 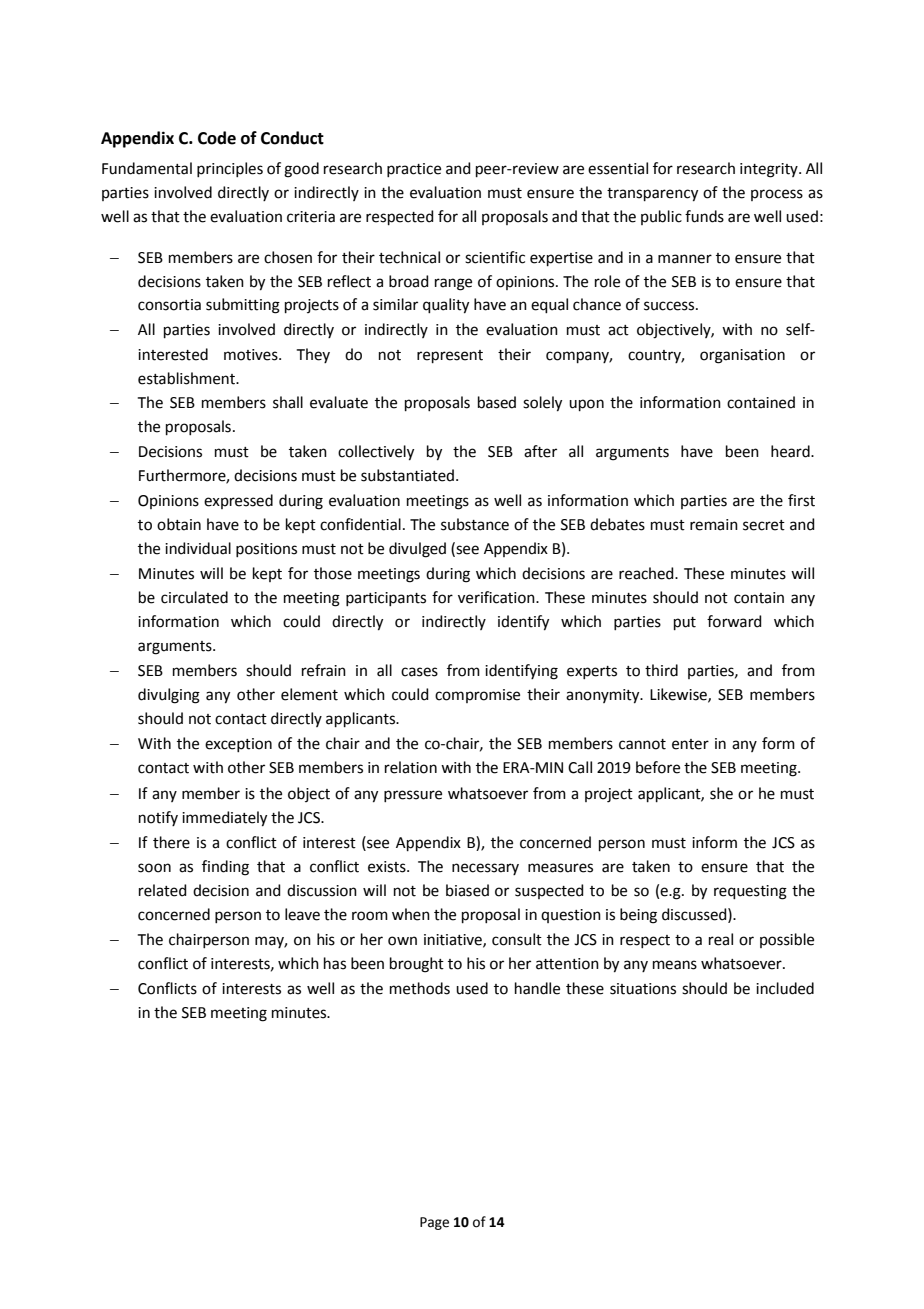 I want to click on third, so click(x=661, y=670).
